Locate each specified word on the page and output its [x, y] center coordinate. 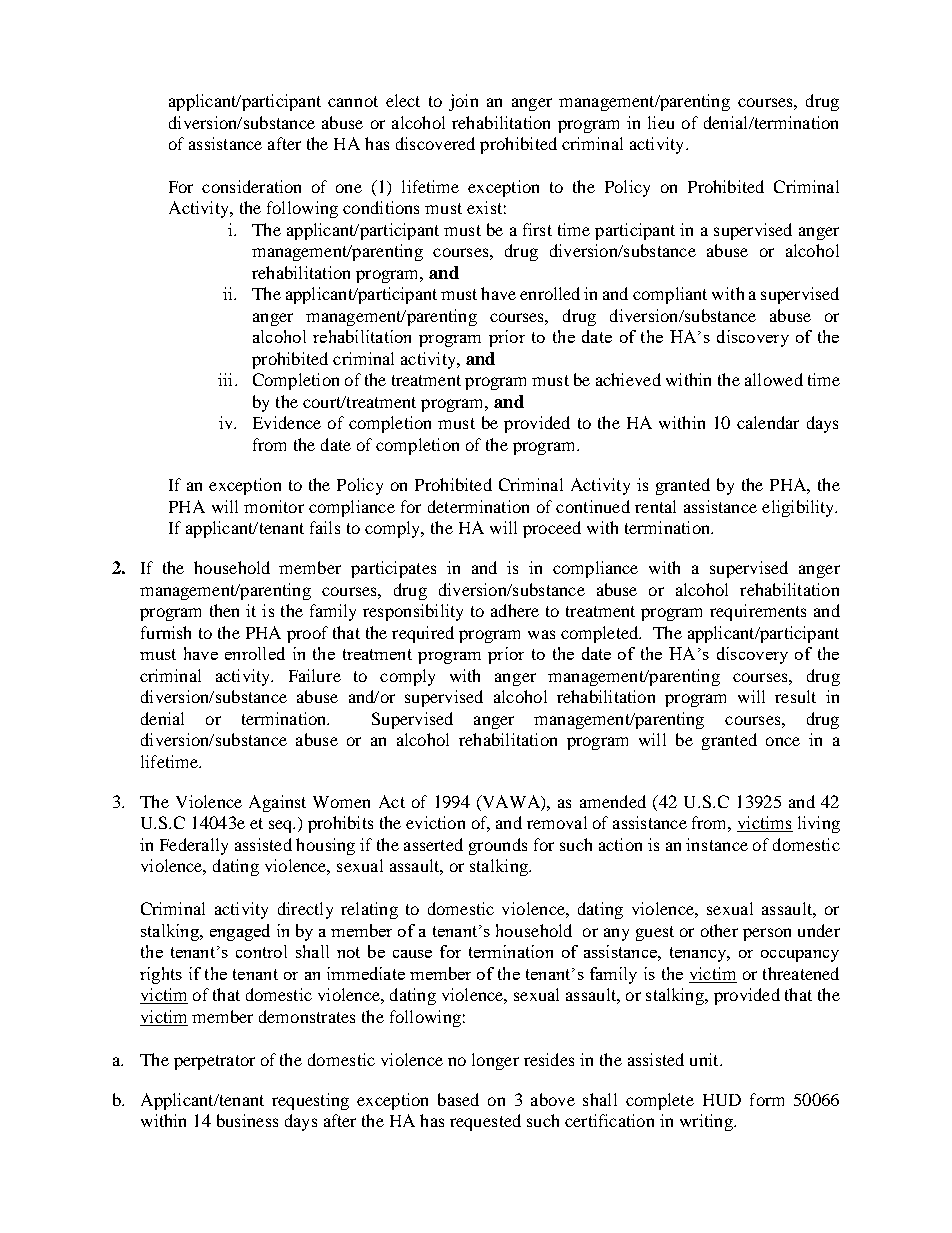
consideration [251, 186]
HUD [722, 1100]
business [247, 1120]
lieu [661, 122]
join [463, 102]
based [458, 1099]
